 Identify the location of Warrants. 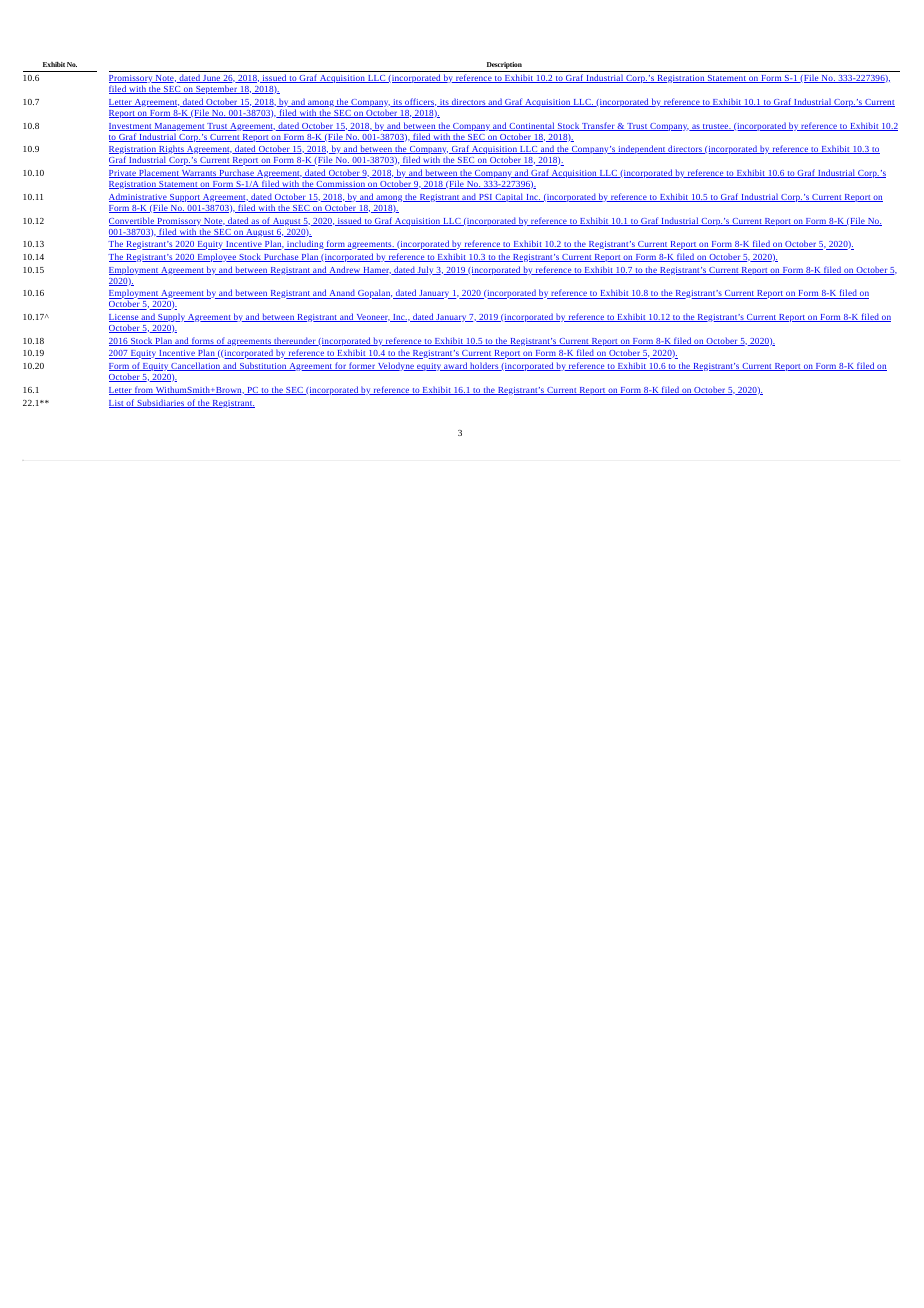
(199, 174).
